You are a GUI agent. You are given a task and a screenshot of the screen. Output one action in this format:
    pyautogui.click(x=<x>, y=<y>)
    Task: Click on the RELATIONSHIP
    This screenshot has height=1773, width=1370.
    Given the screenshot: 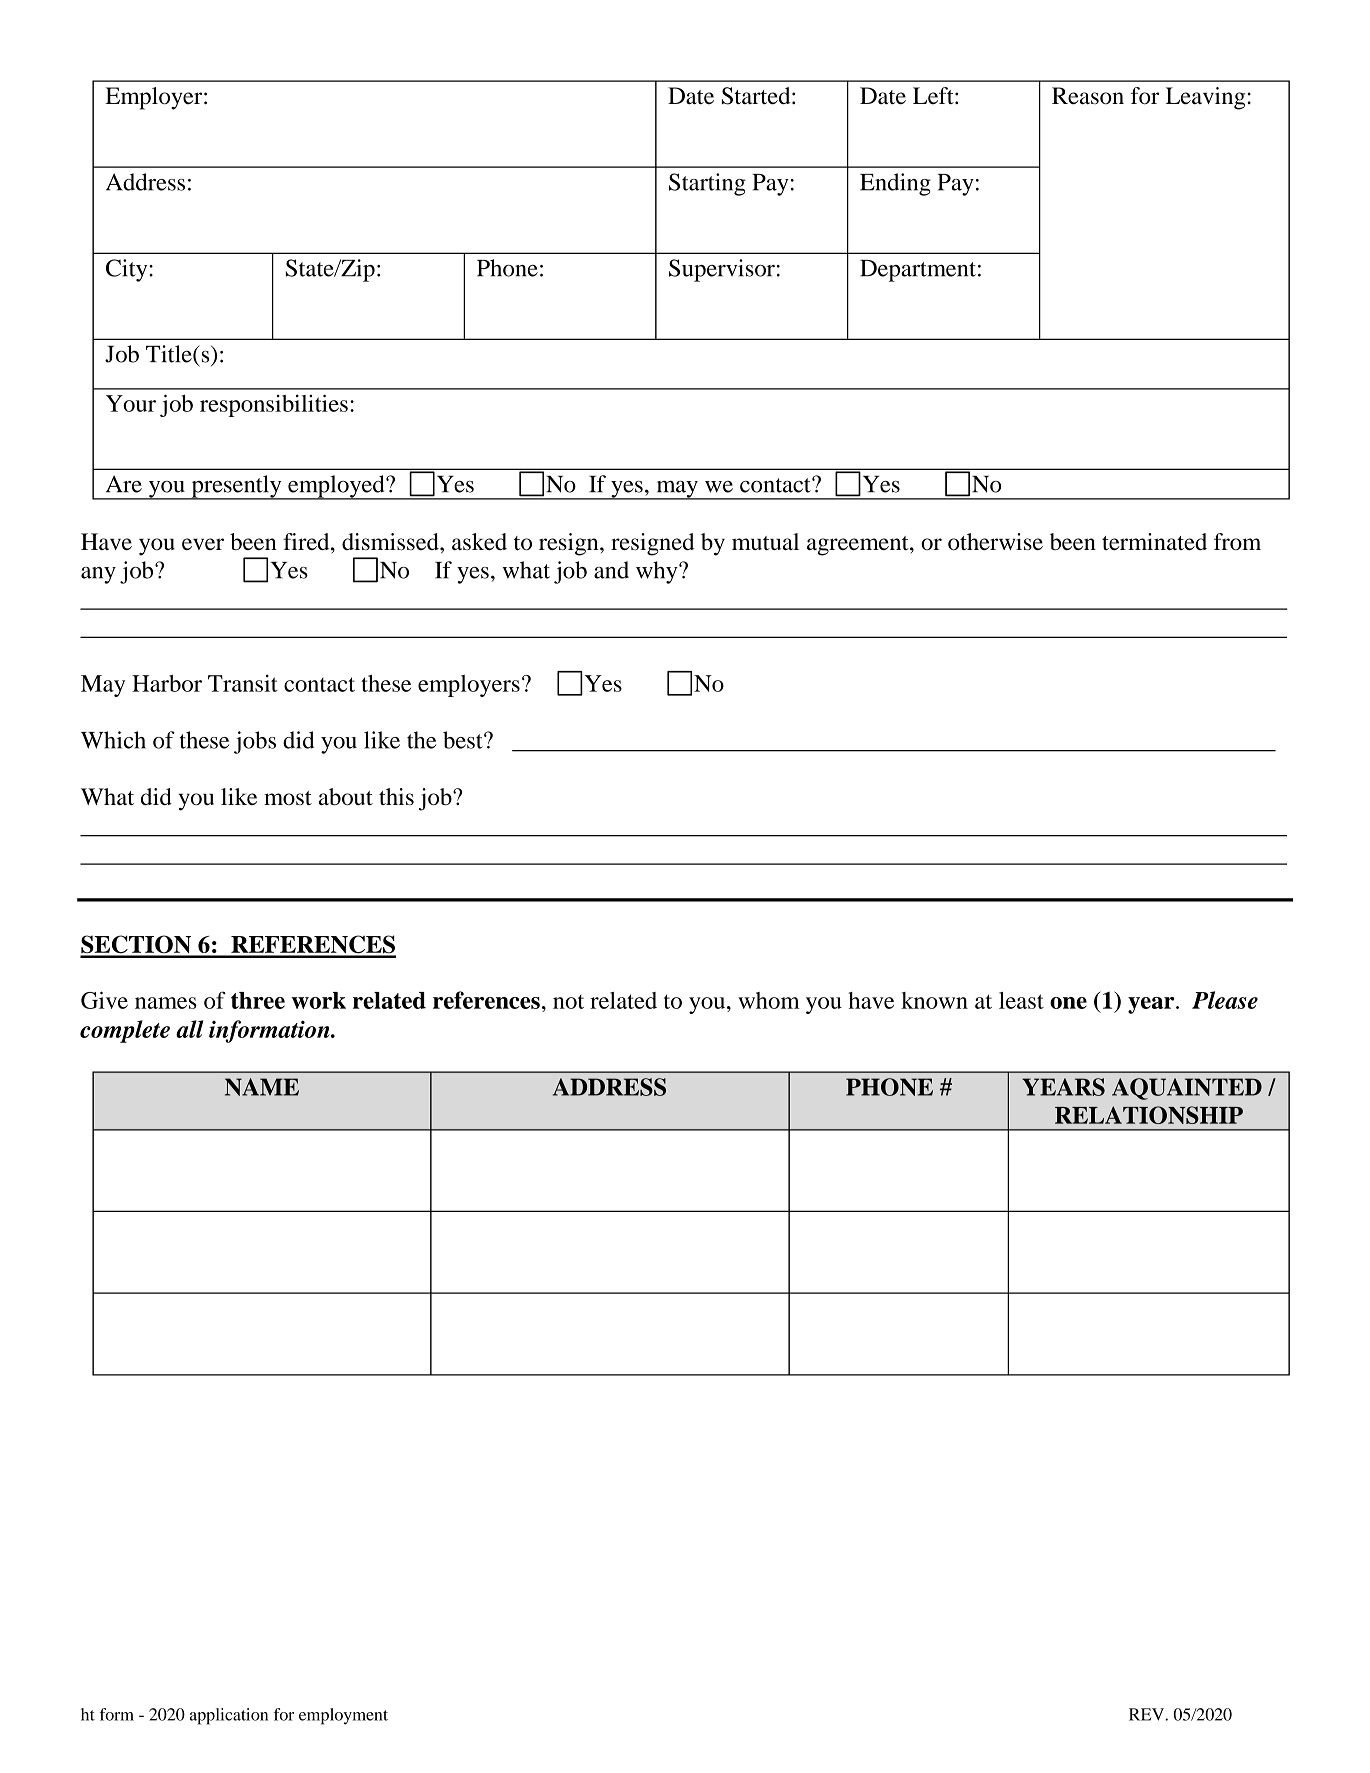 What is the action you would take?
    pyautogui.click(x=1149, y=1115)
